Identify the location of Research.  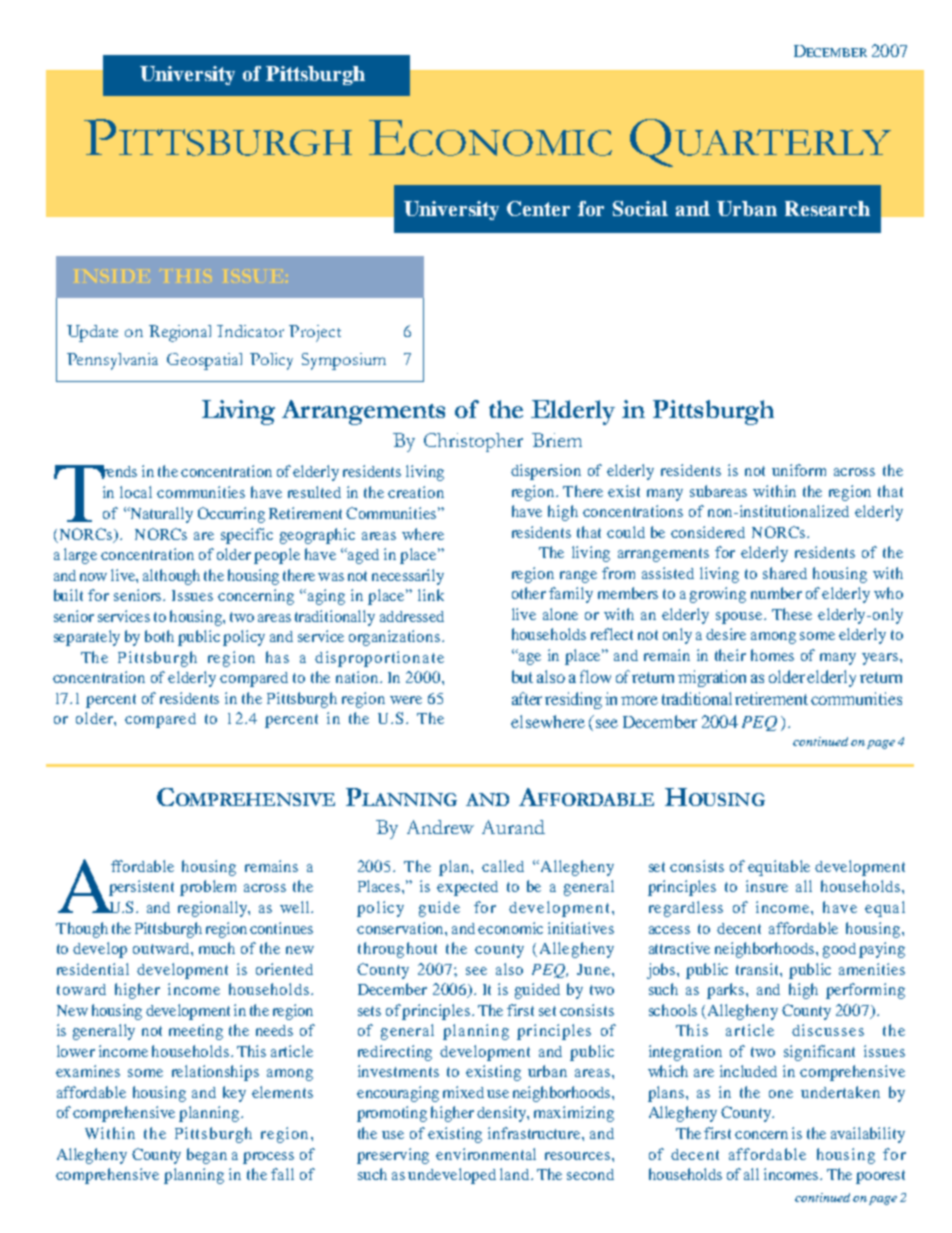
(827, 208).
